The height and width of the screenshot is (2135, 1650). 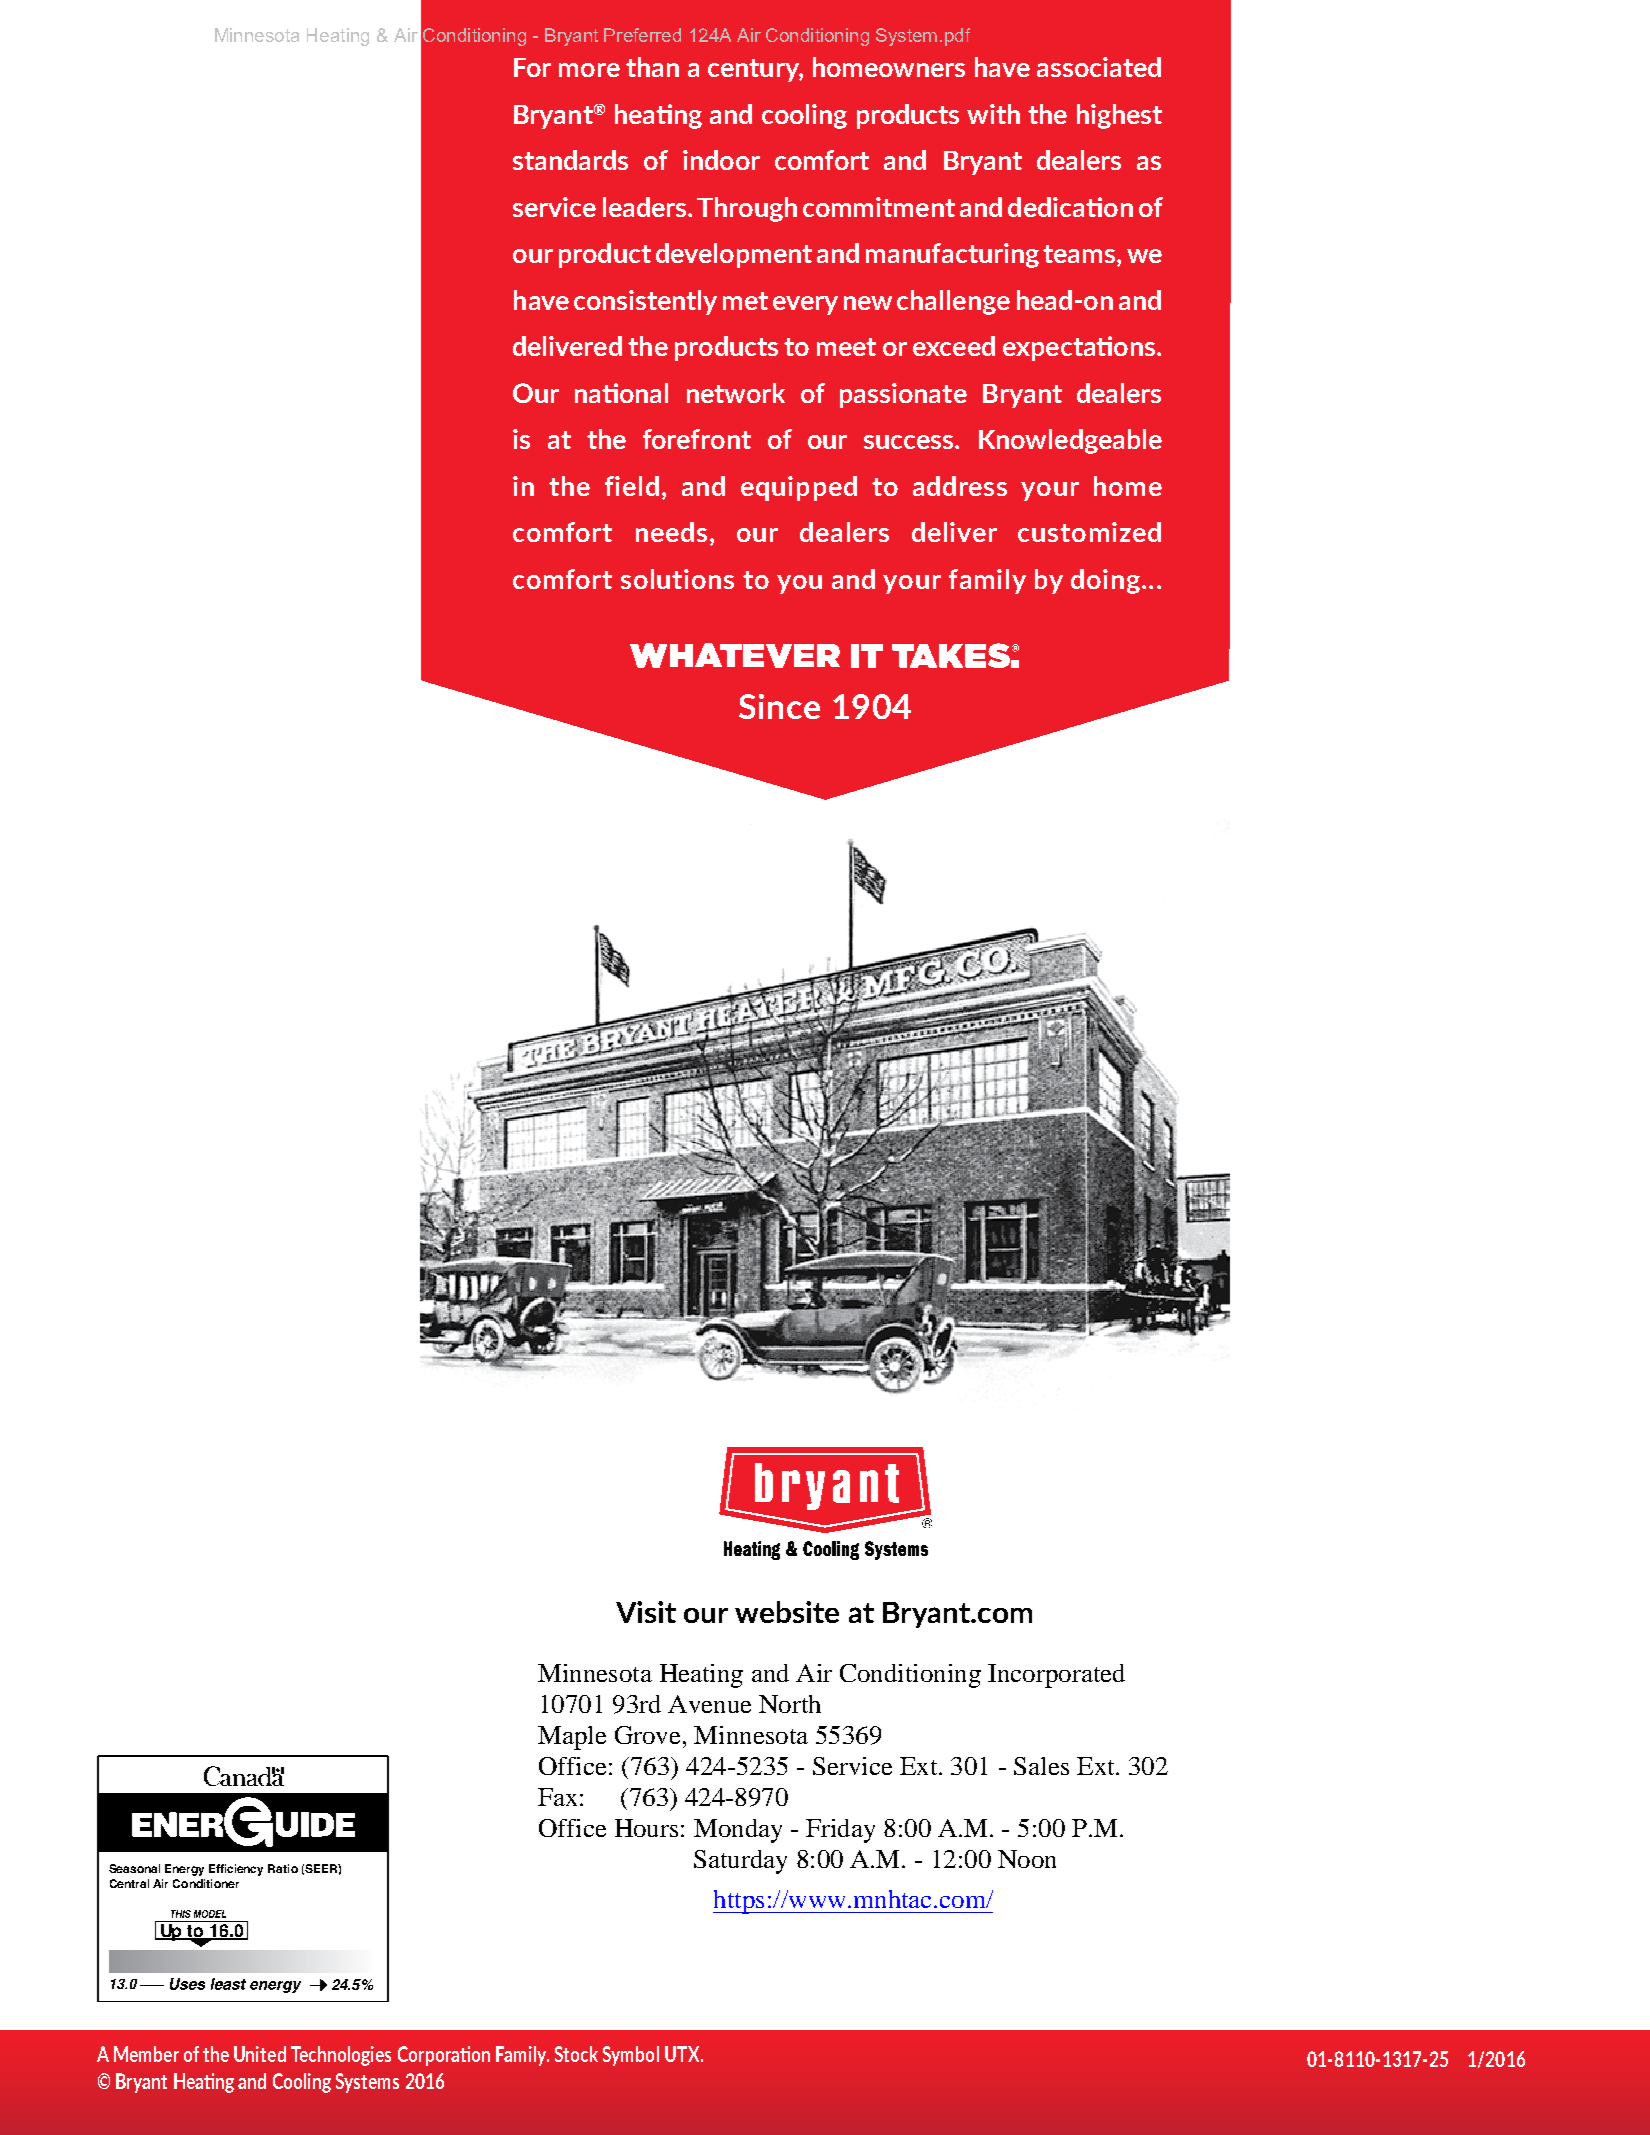 I want to click on doing, so click(x=1105, y=581).
